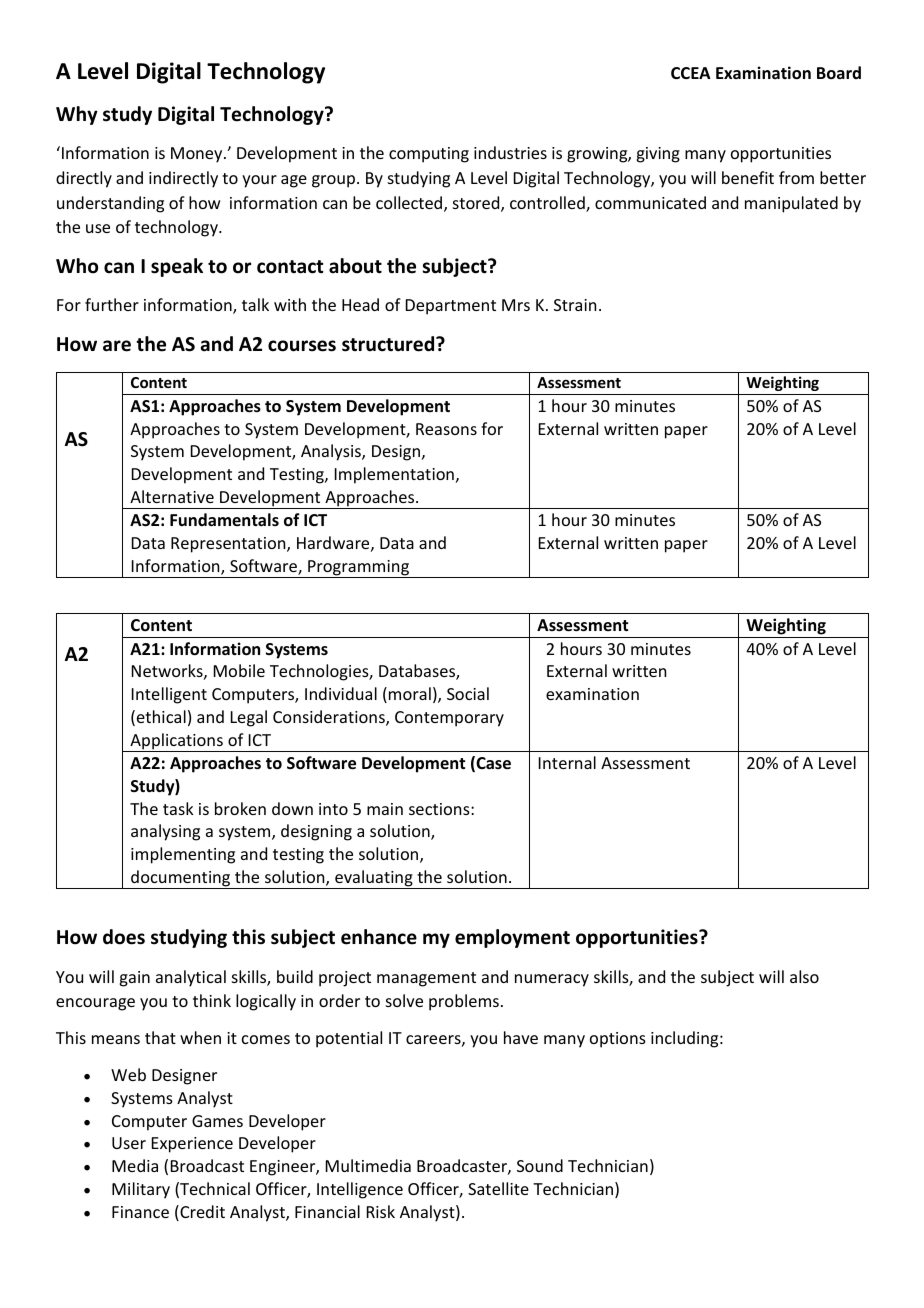 The width and height of the screenshot is (924, 1308). Describe the element at coordinates (169, 695) in the screenshot. I see `Intelligent` at that location.
